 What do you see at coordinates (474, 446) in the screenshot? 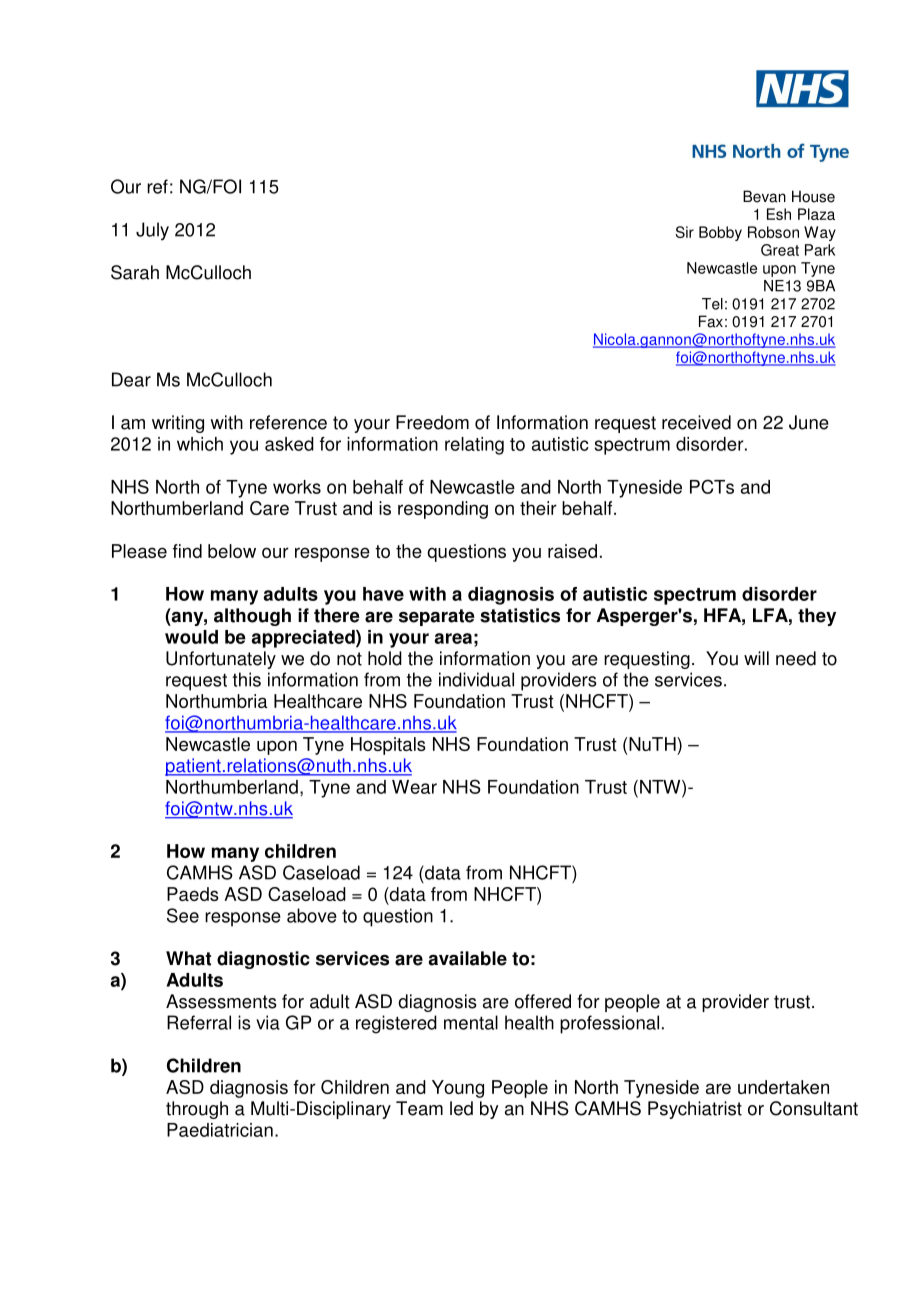
I see `relating` at bounding box center [474, 446].
